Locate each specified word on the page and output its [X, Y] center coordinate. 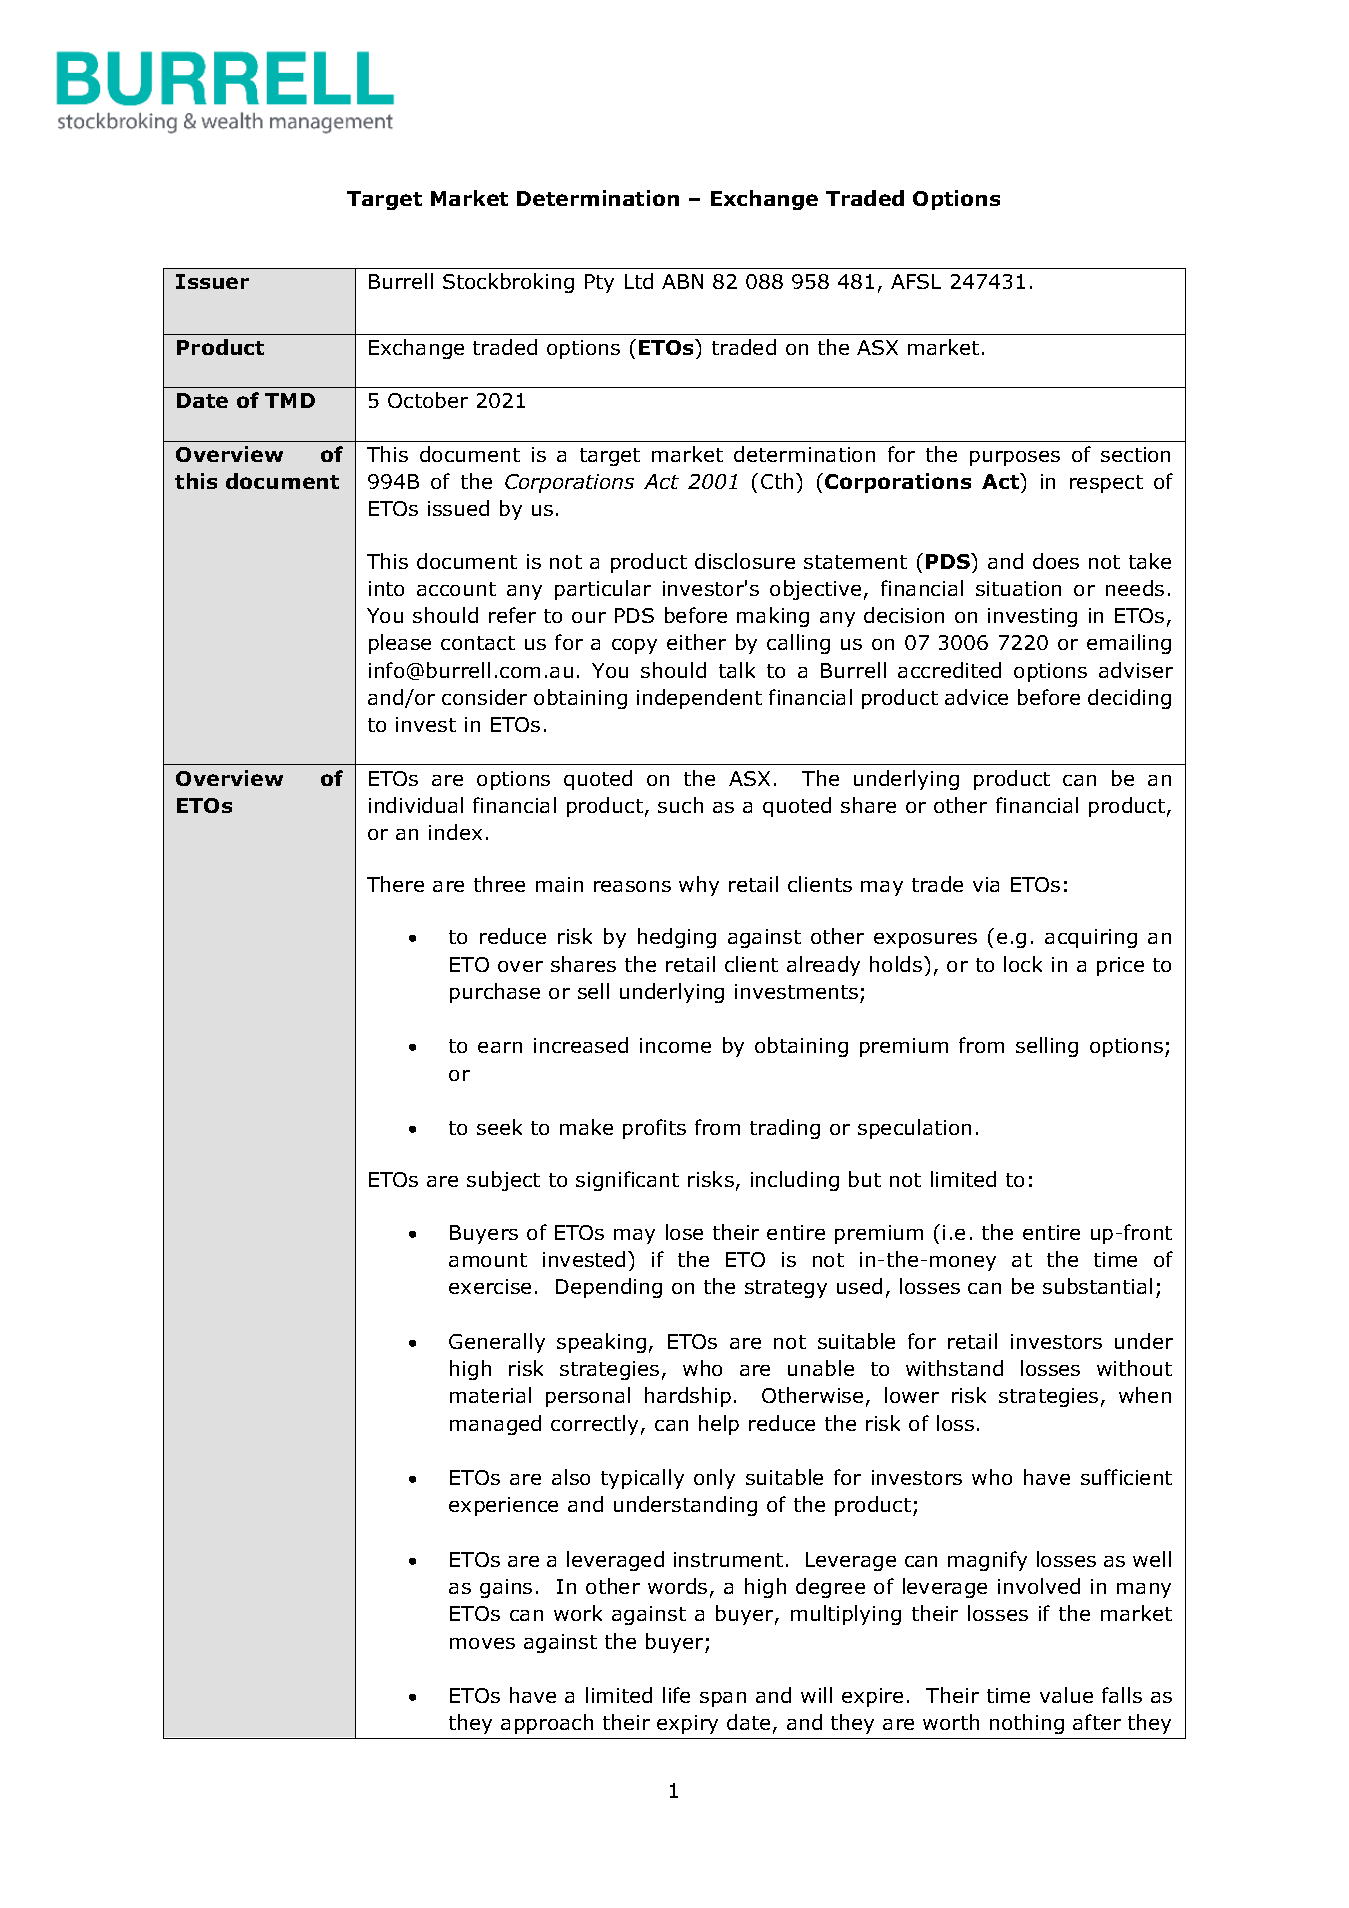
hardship [688, 1397]
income [675, 1045]
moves [482, 1643]
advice [976, 697]
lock [1023, 964]
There [395, 884]
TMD [290, 400]
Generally [497, 1343]
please [400, 644]
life [676, 1695]
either [696, 642]
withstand [954, 1368]
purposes [1015, 458]
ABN [682, 281]
